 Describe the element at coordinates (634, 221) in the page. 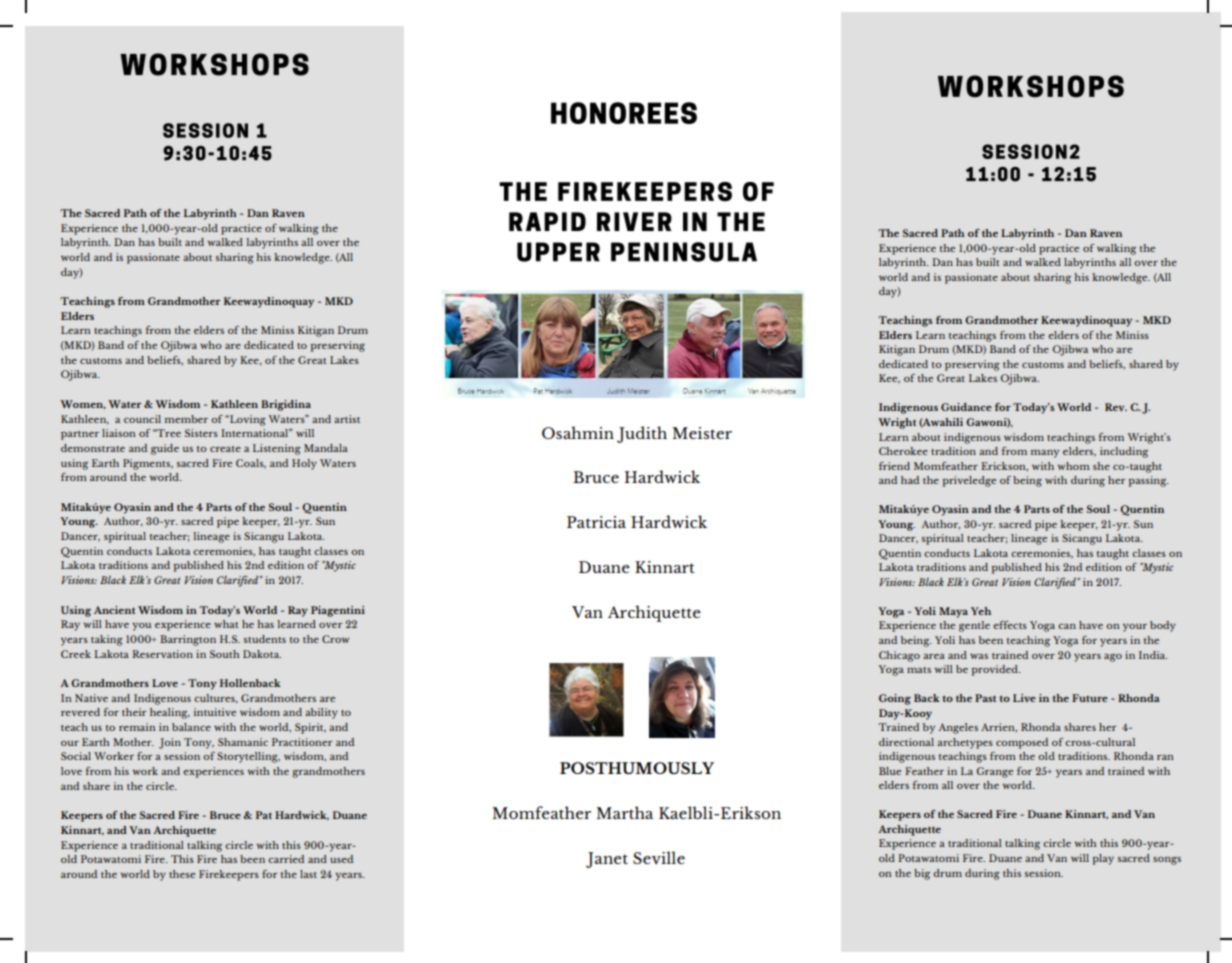

I see `RIVER` at that location.
